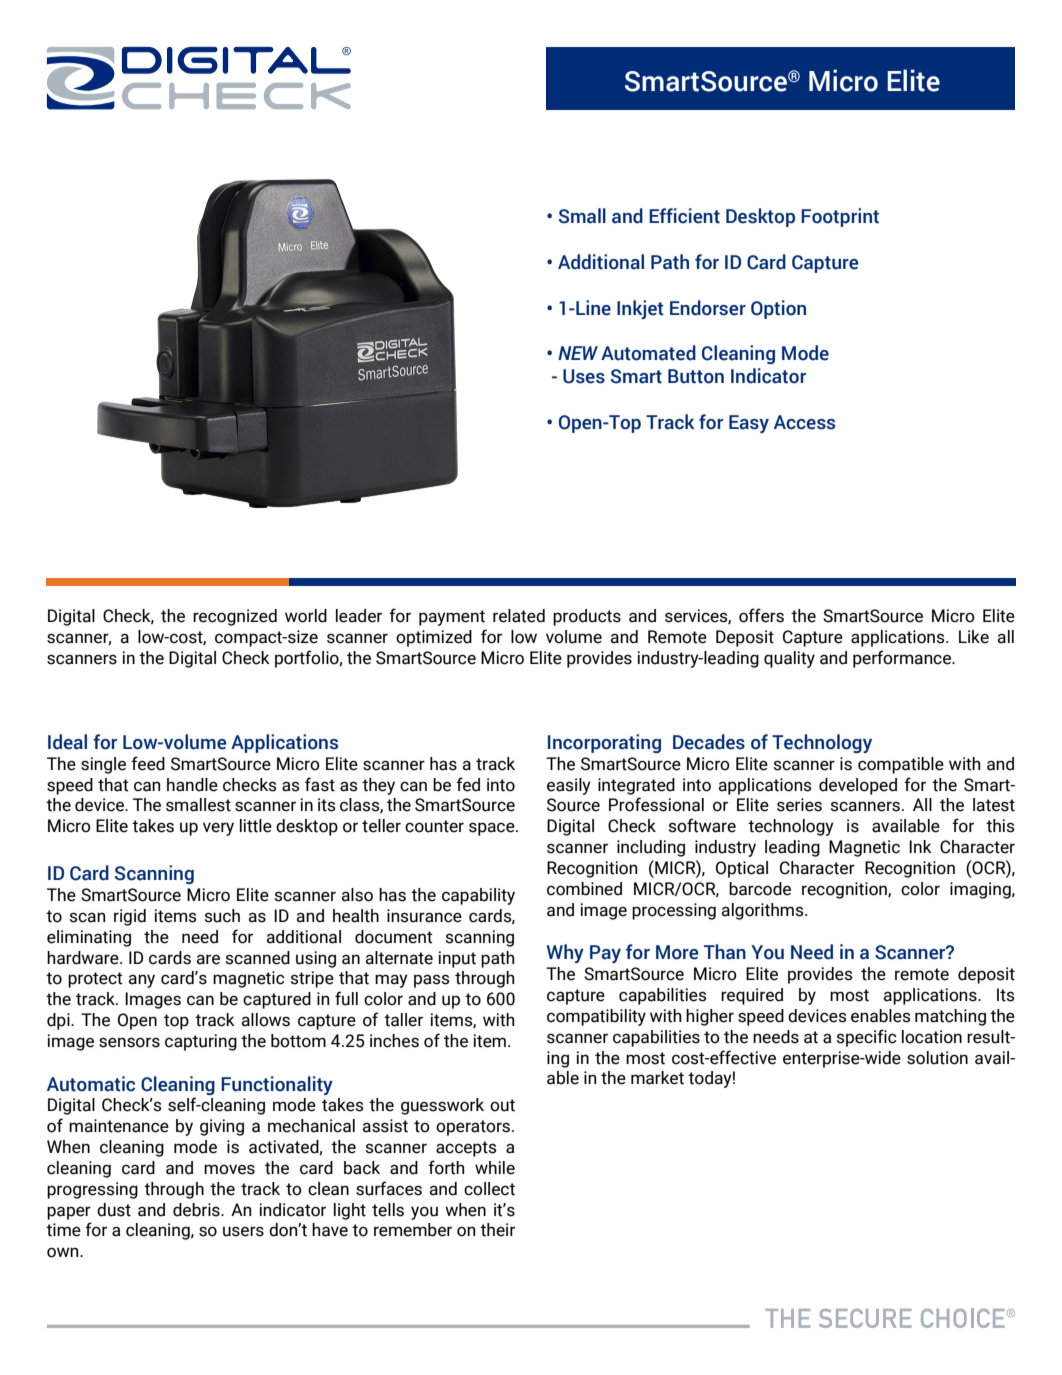  Describe the element at coordinates (840, 217) in the image. I see `Footprint` at that location.
